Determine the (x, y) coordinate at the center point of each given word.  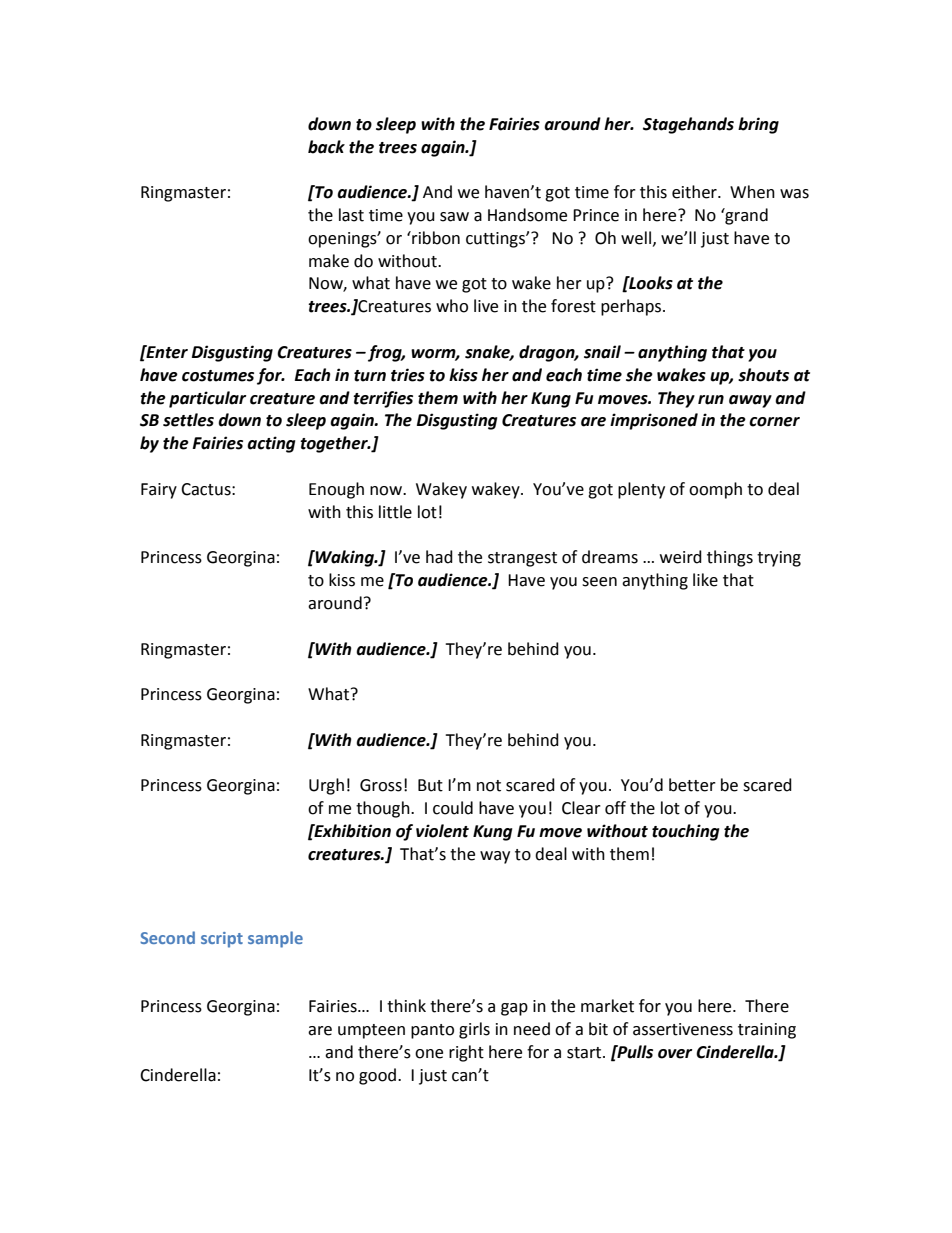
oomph (715, 490)
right (466, 1053)
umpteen (371, 1031)
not (489, 786)
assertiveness (683, 1029)
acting (271, 444)
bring (758, 125)
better (692, 785)
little (395, 512)
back (326, 147)
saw (454, 217)
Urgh (326, 786)
